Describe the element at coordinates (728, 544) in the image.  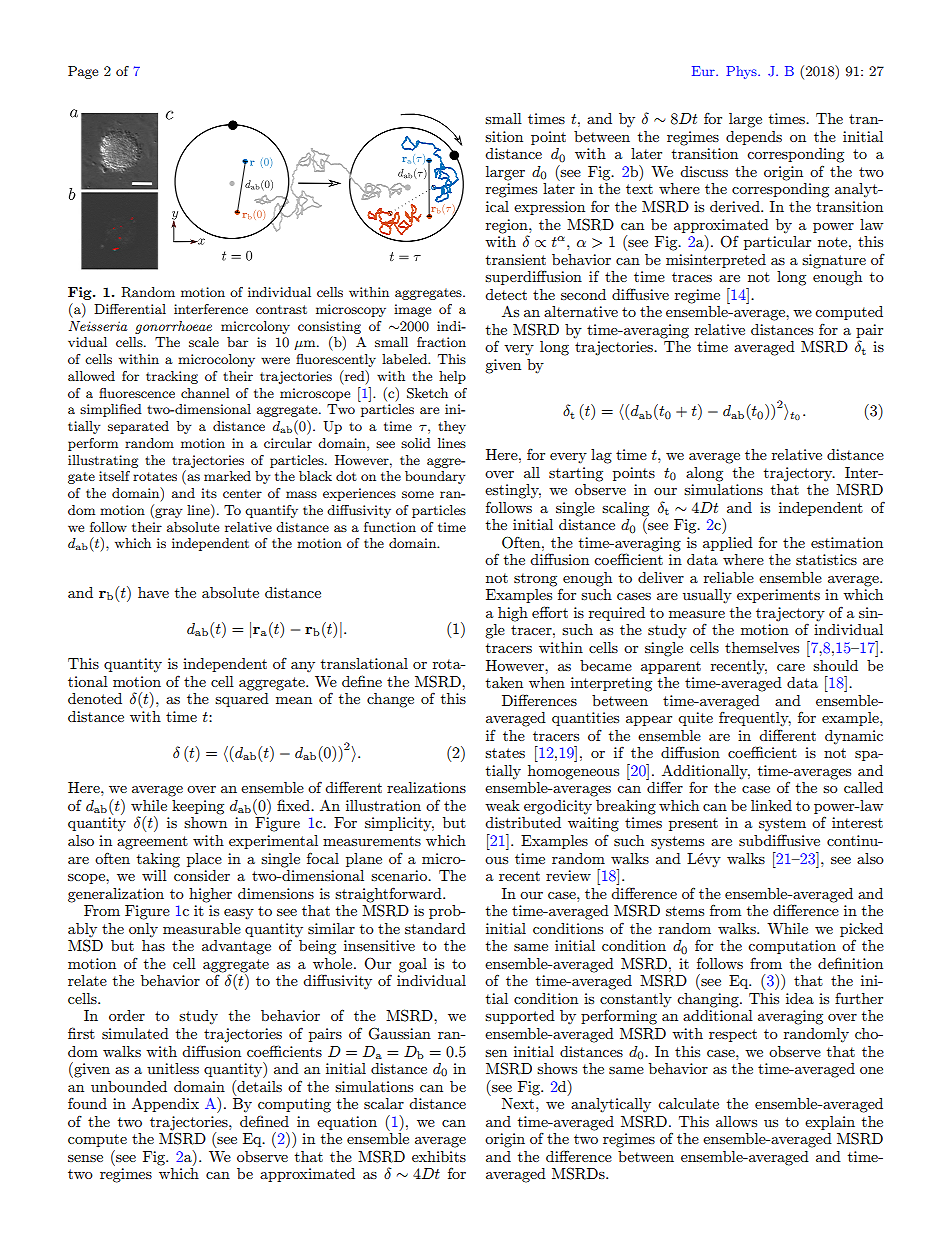
I see `applied` at that location.
